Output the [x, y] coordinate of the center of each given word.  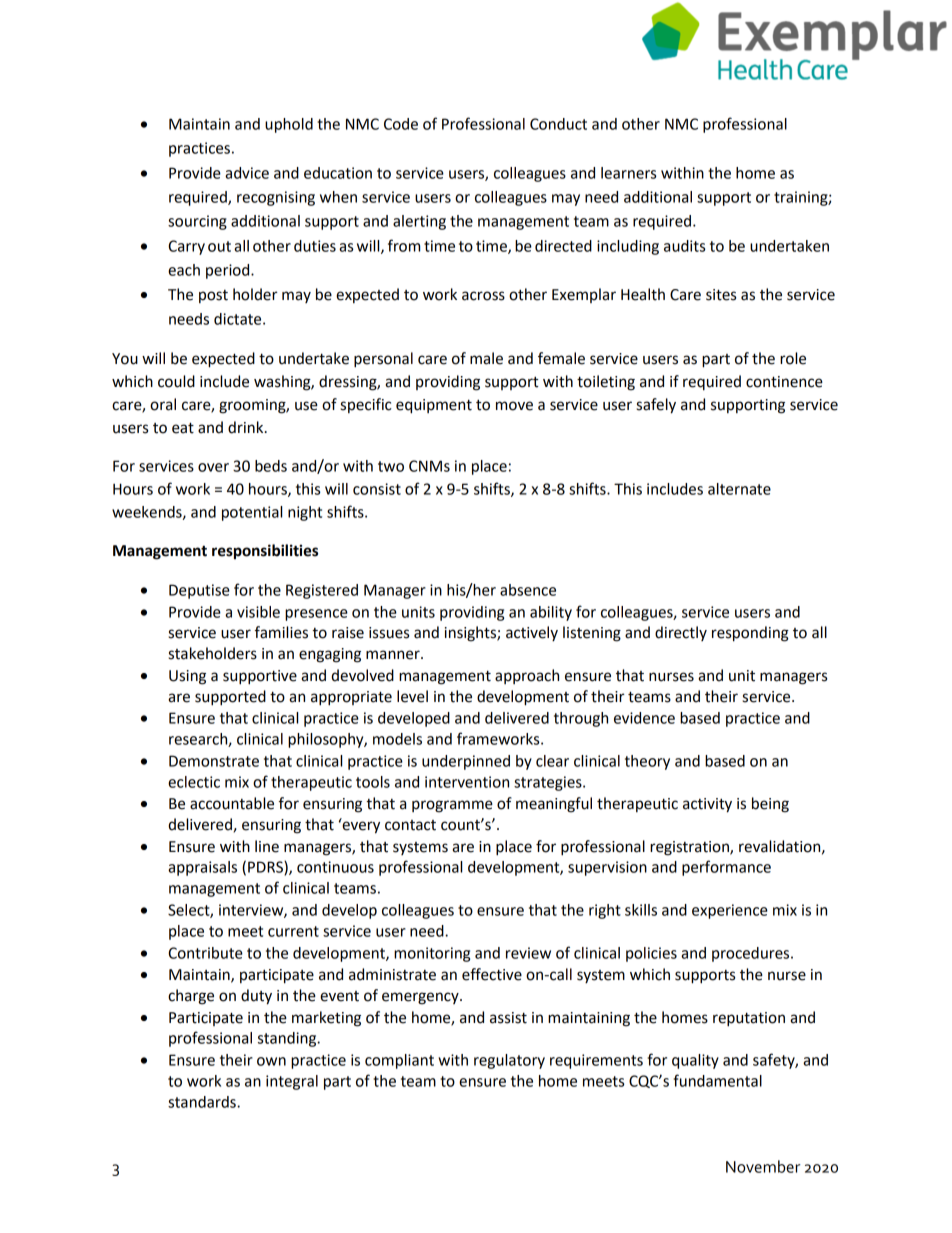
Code [401, 124]
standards [203, 1102]
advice [247, 173]
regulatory [509, 1061]
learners [628, 173]
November [763, 1166]
